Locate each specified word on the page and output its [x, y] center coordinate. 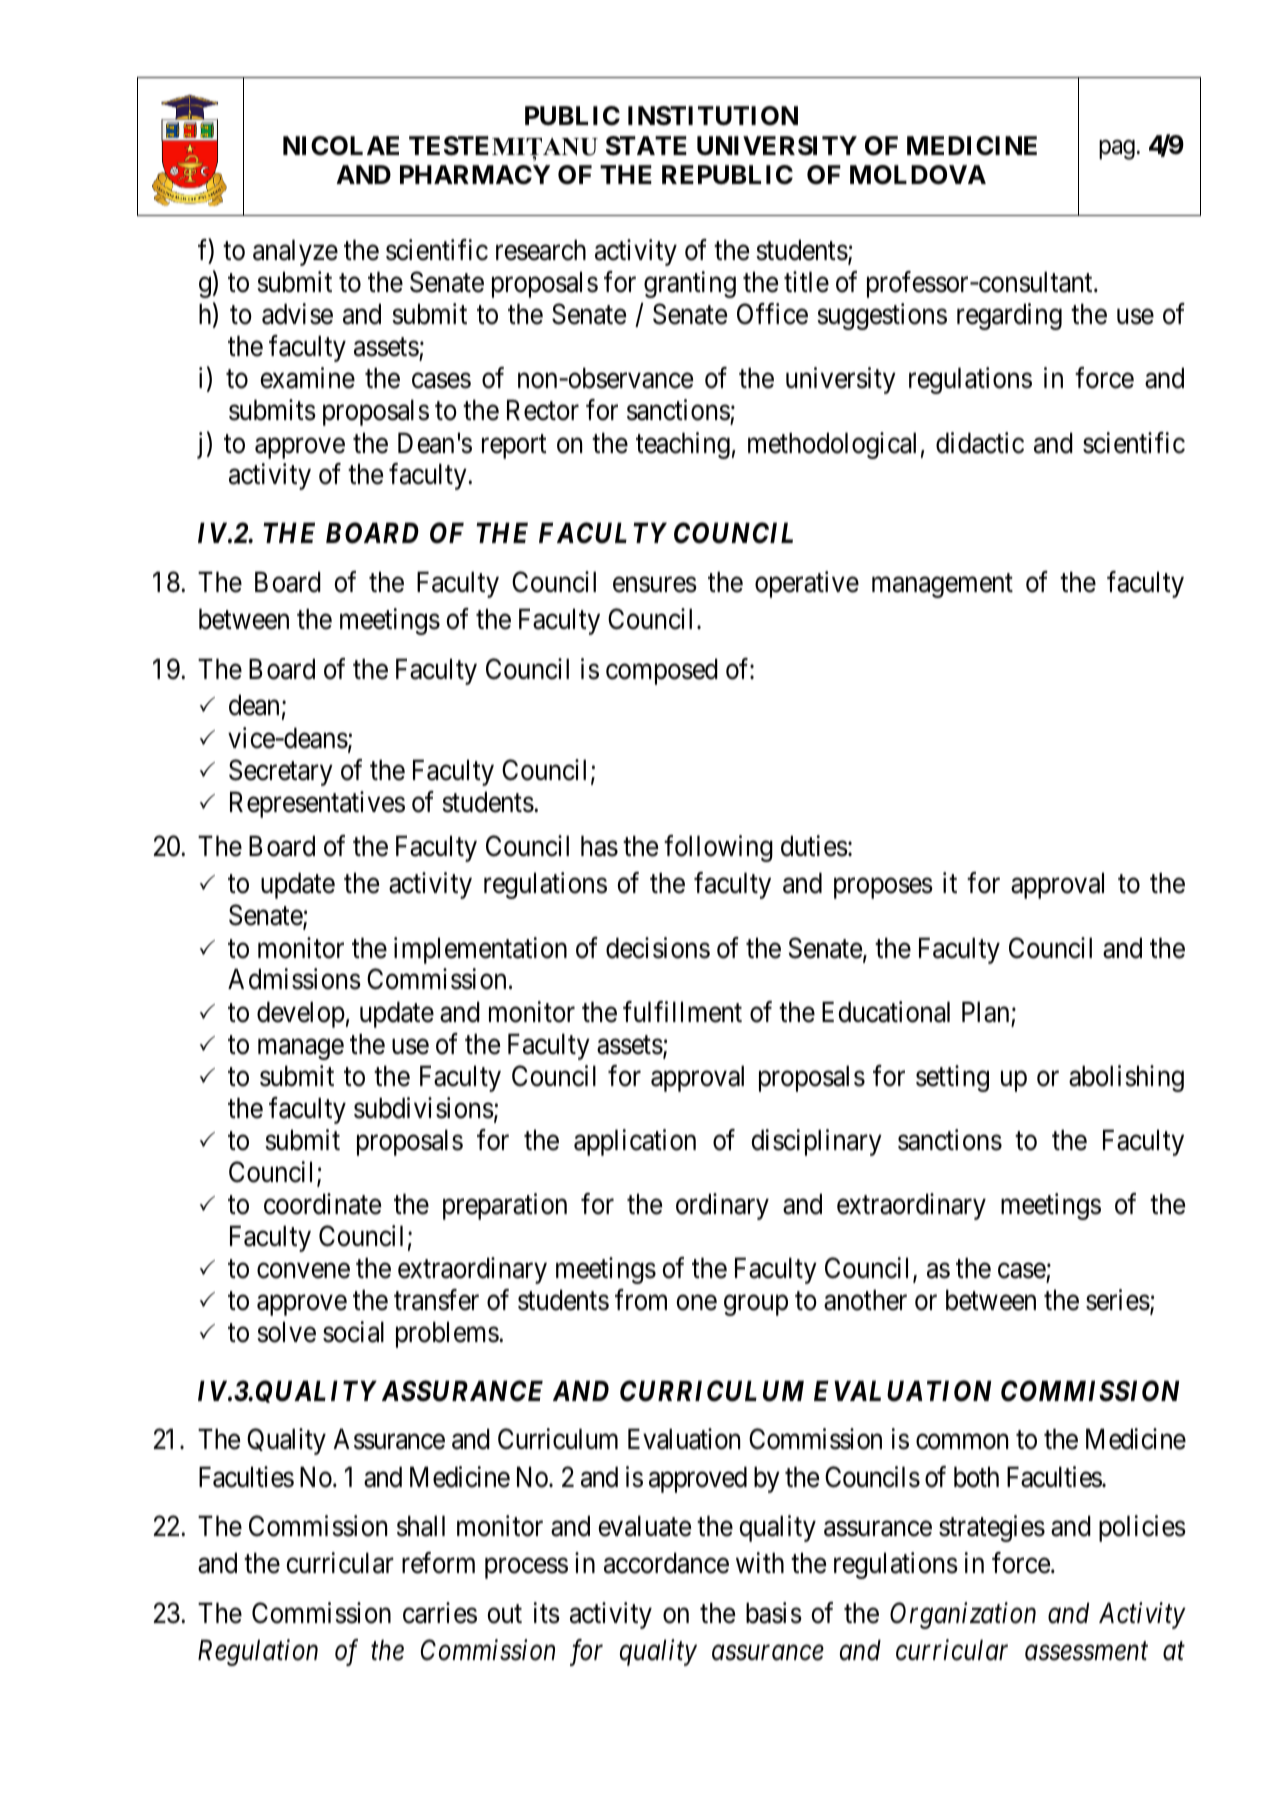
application [635, 1142]
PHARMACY [475, 175]
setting [952, 1078]
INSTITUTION [713, 116]
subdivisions [424, 1108]
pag [1117, 150]
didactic [980, 443]
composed [662, 671]
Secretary [281, 772]
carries [440, 1613]
